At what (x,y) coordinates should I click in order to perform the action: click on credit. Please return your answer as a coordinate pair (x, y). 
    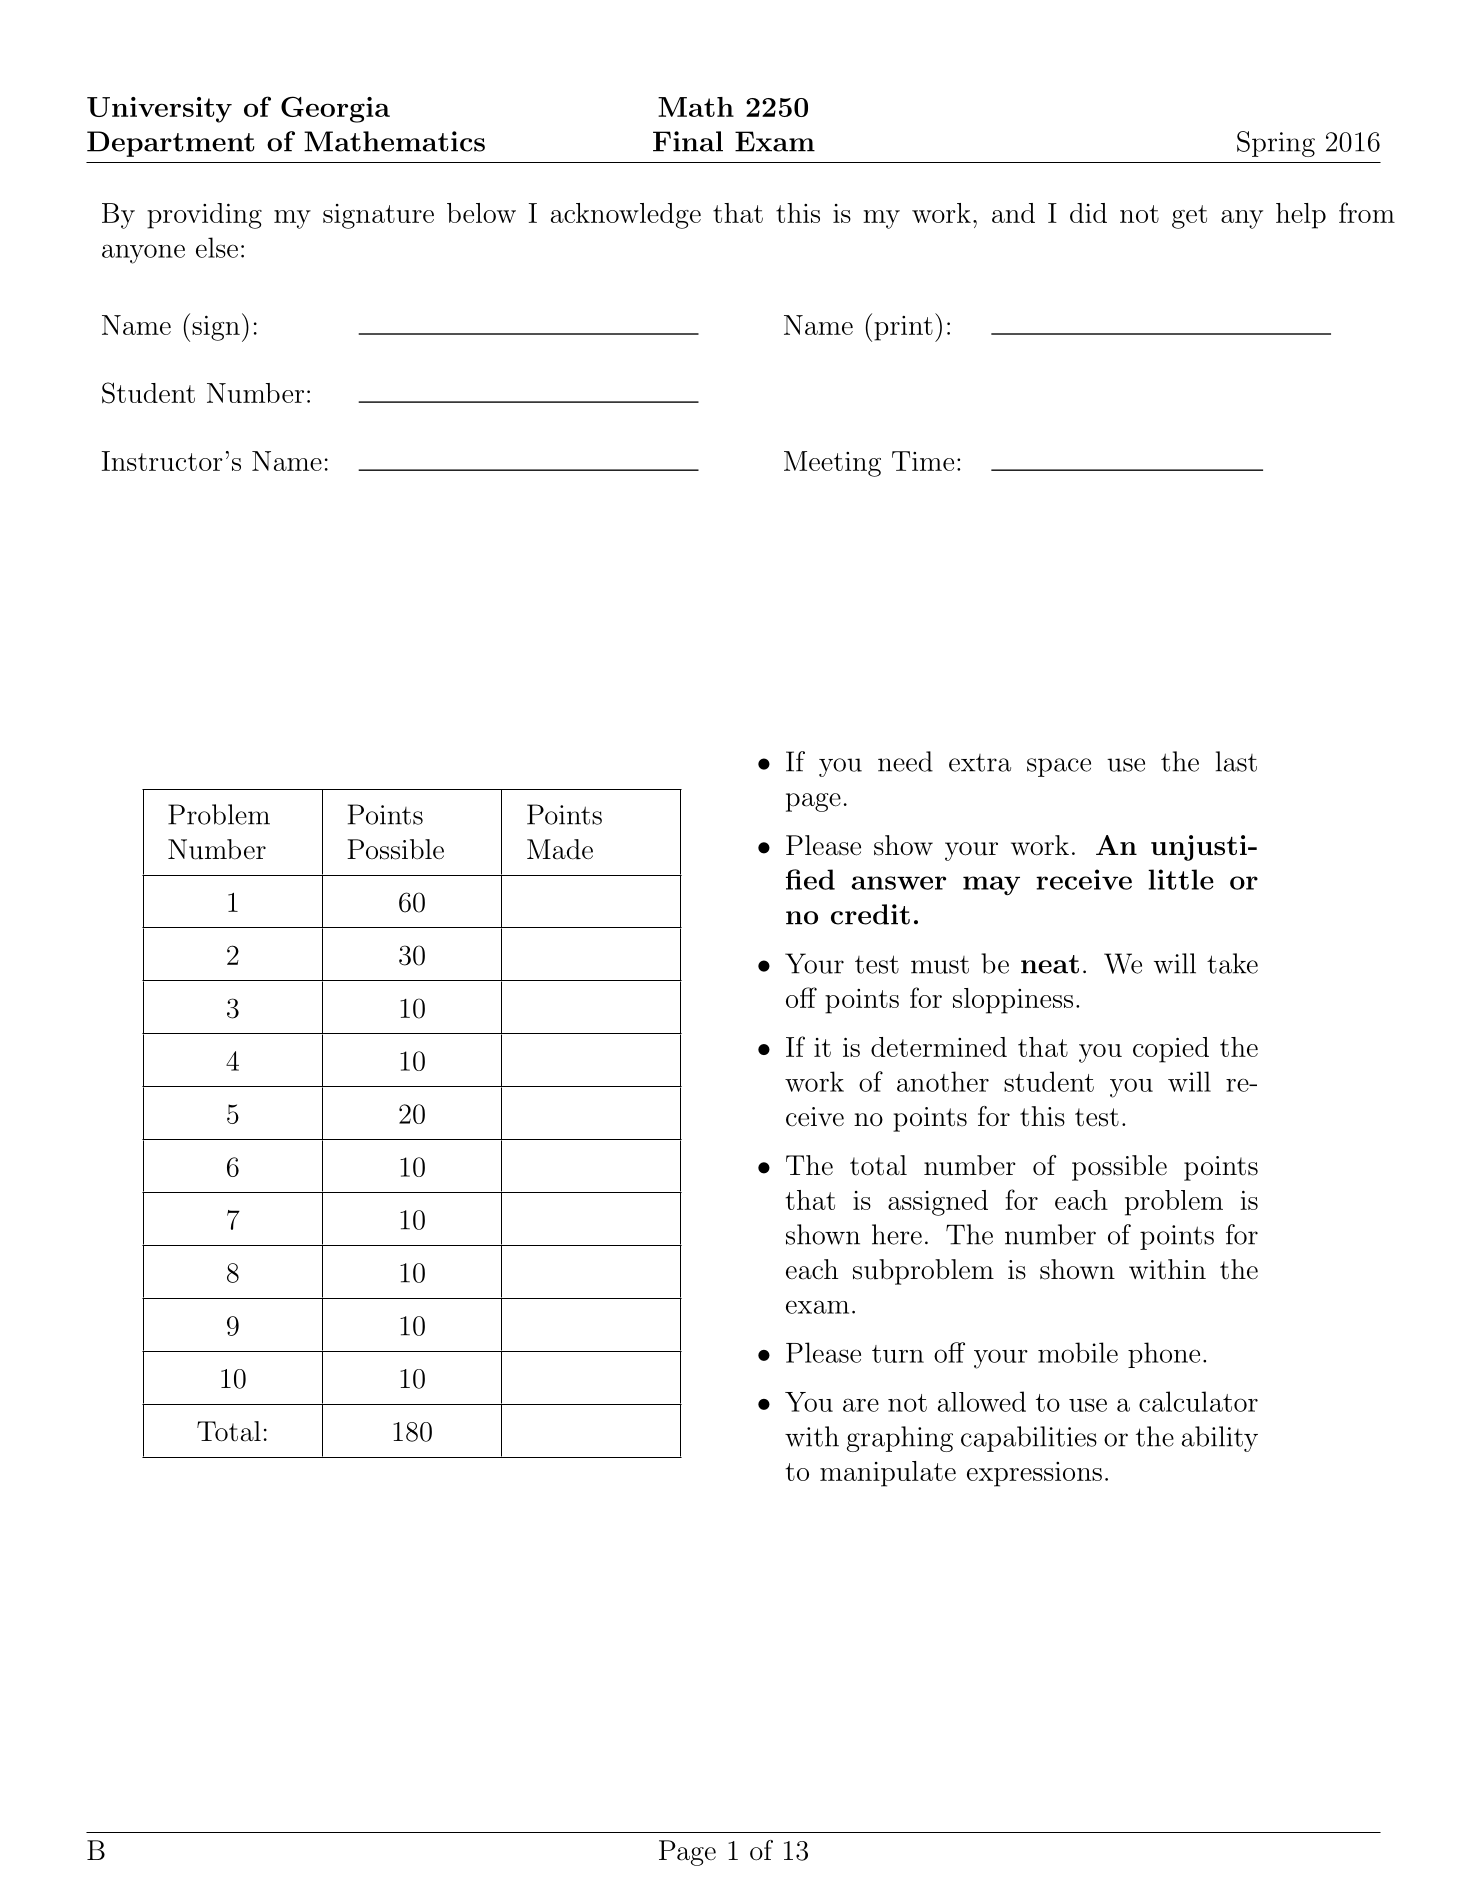
    Looking at the image, I should click on (870, 914).
